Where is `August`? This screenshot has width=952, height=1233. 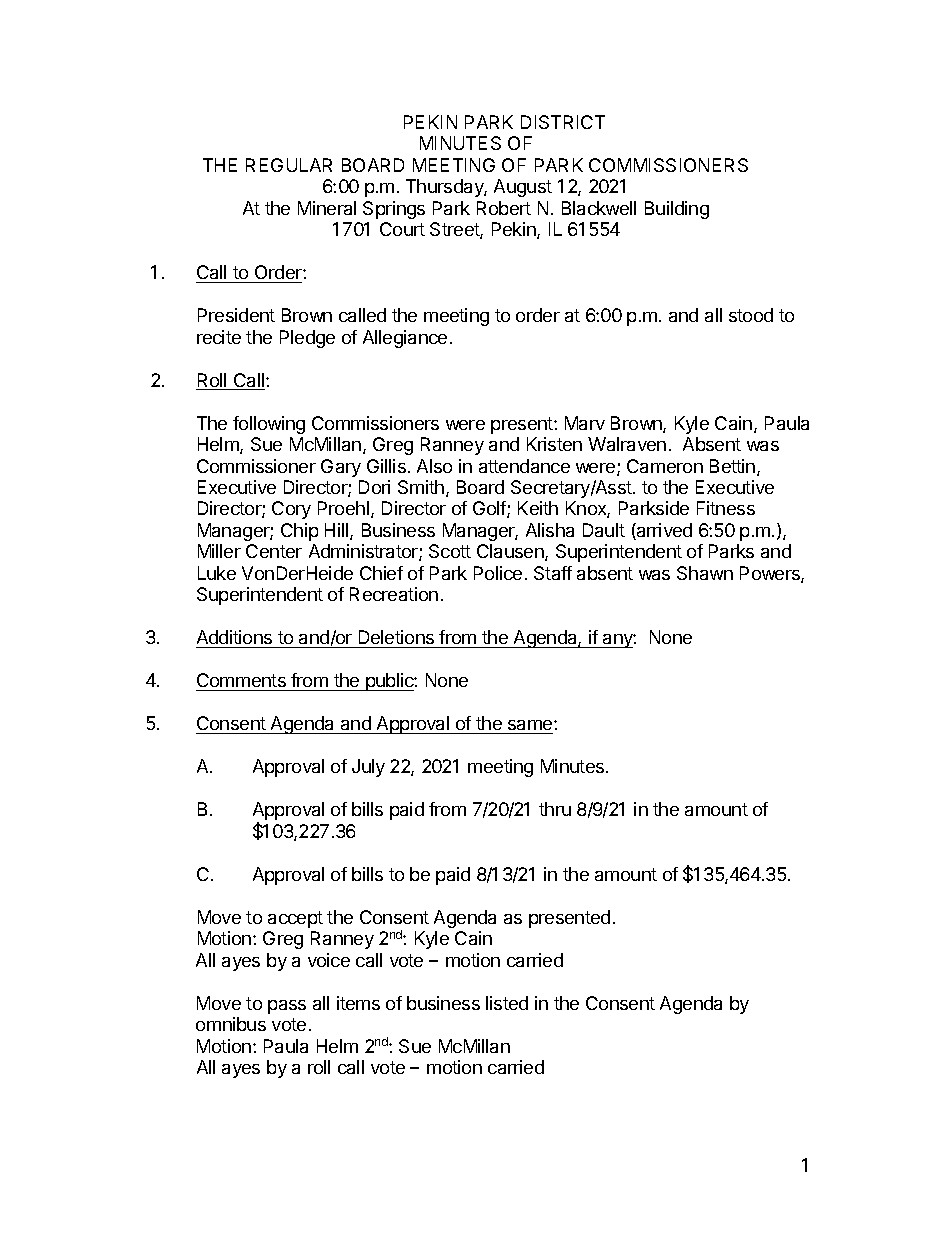
August is located at coordinates (523, 188).
